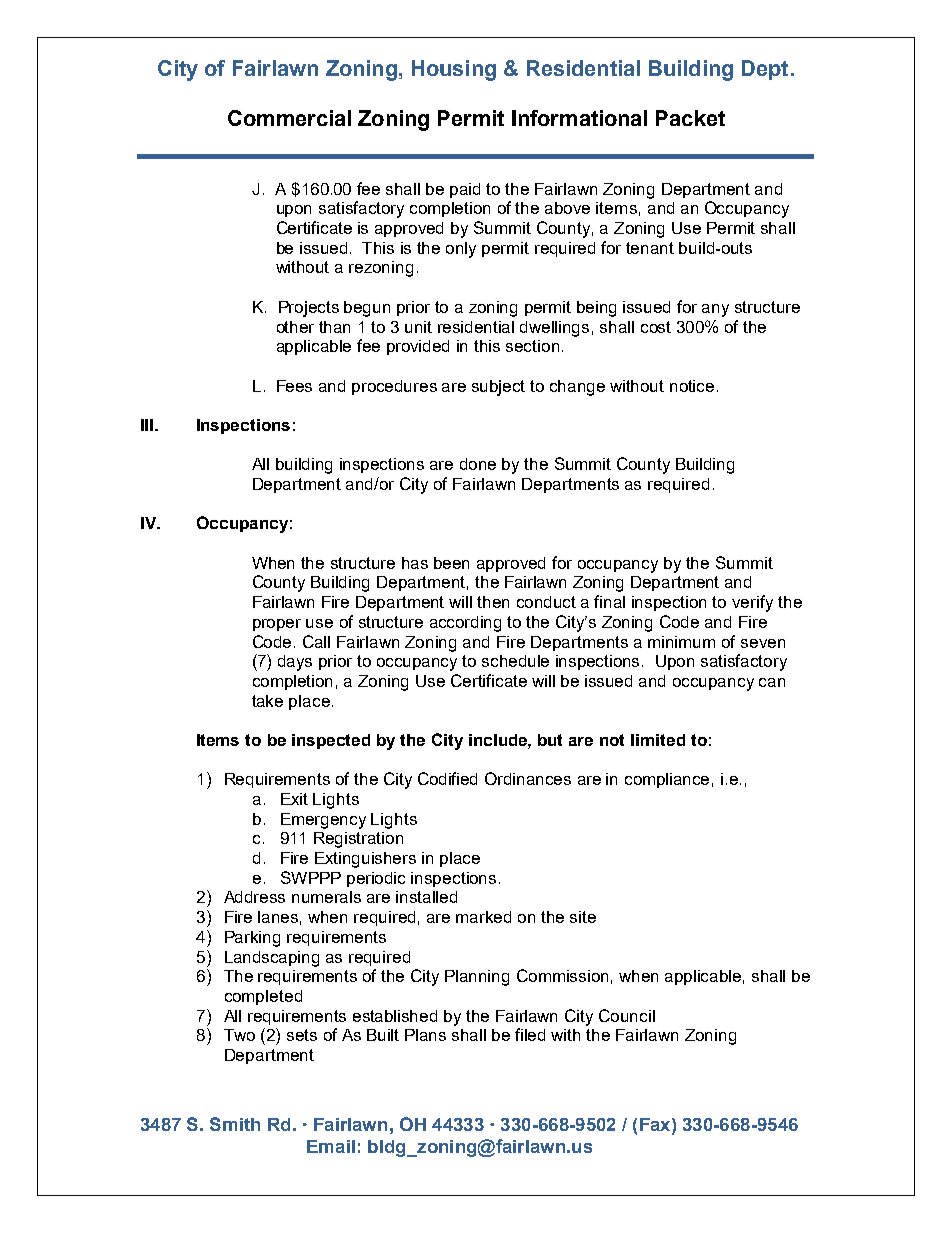 The height and width of the page is (1233, 952). What do you see at coordinates (692, 386) in the page?
I see `notice` at bounding box center [692, 386].
